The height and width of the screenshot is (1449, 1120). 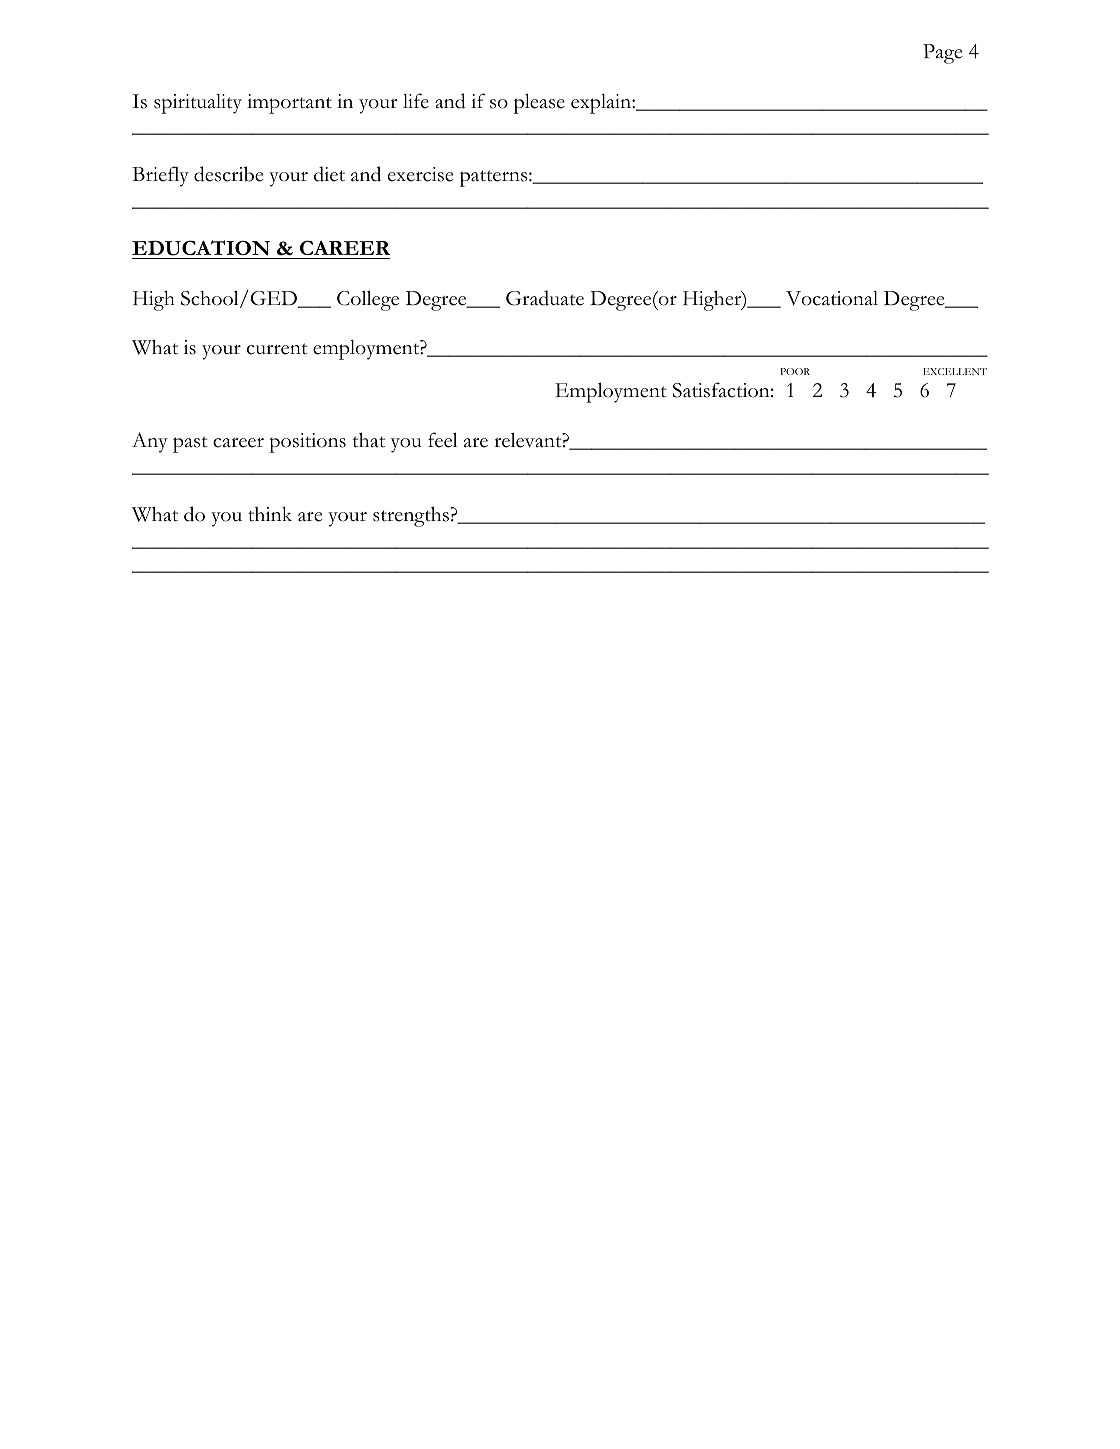 What do you see at coordinates (270, 514) in the screenshot?
I see `think` at bounding box center [270, 514].
